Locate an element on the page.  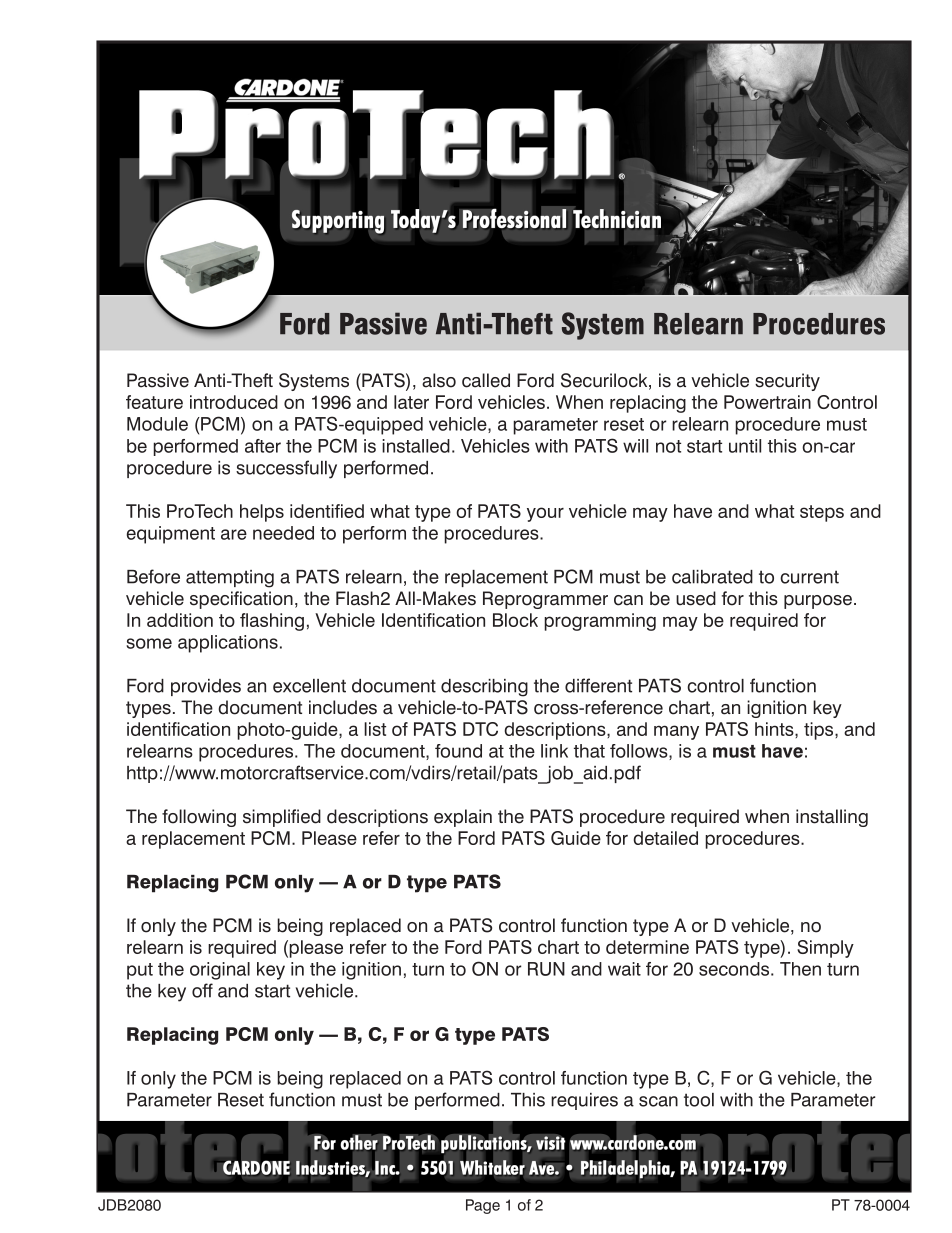
explain is located at coordinates (463, 818).
